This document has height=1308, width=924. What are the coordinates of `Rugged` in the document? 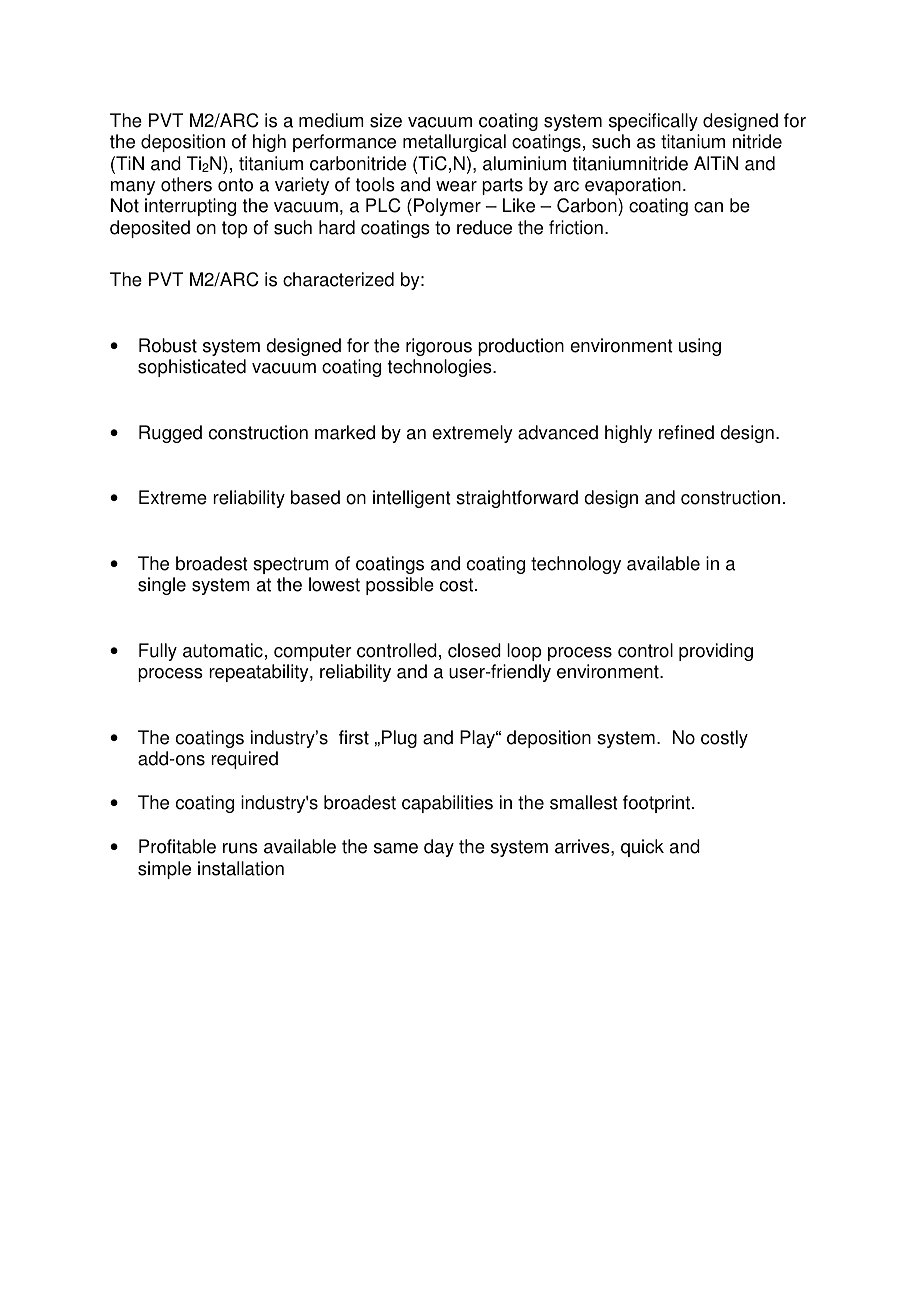 It's located at (170, 434).
